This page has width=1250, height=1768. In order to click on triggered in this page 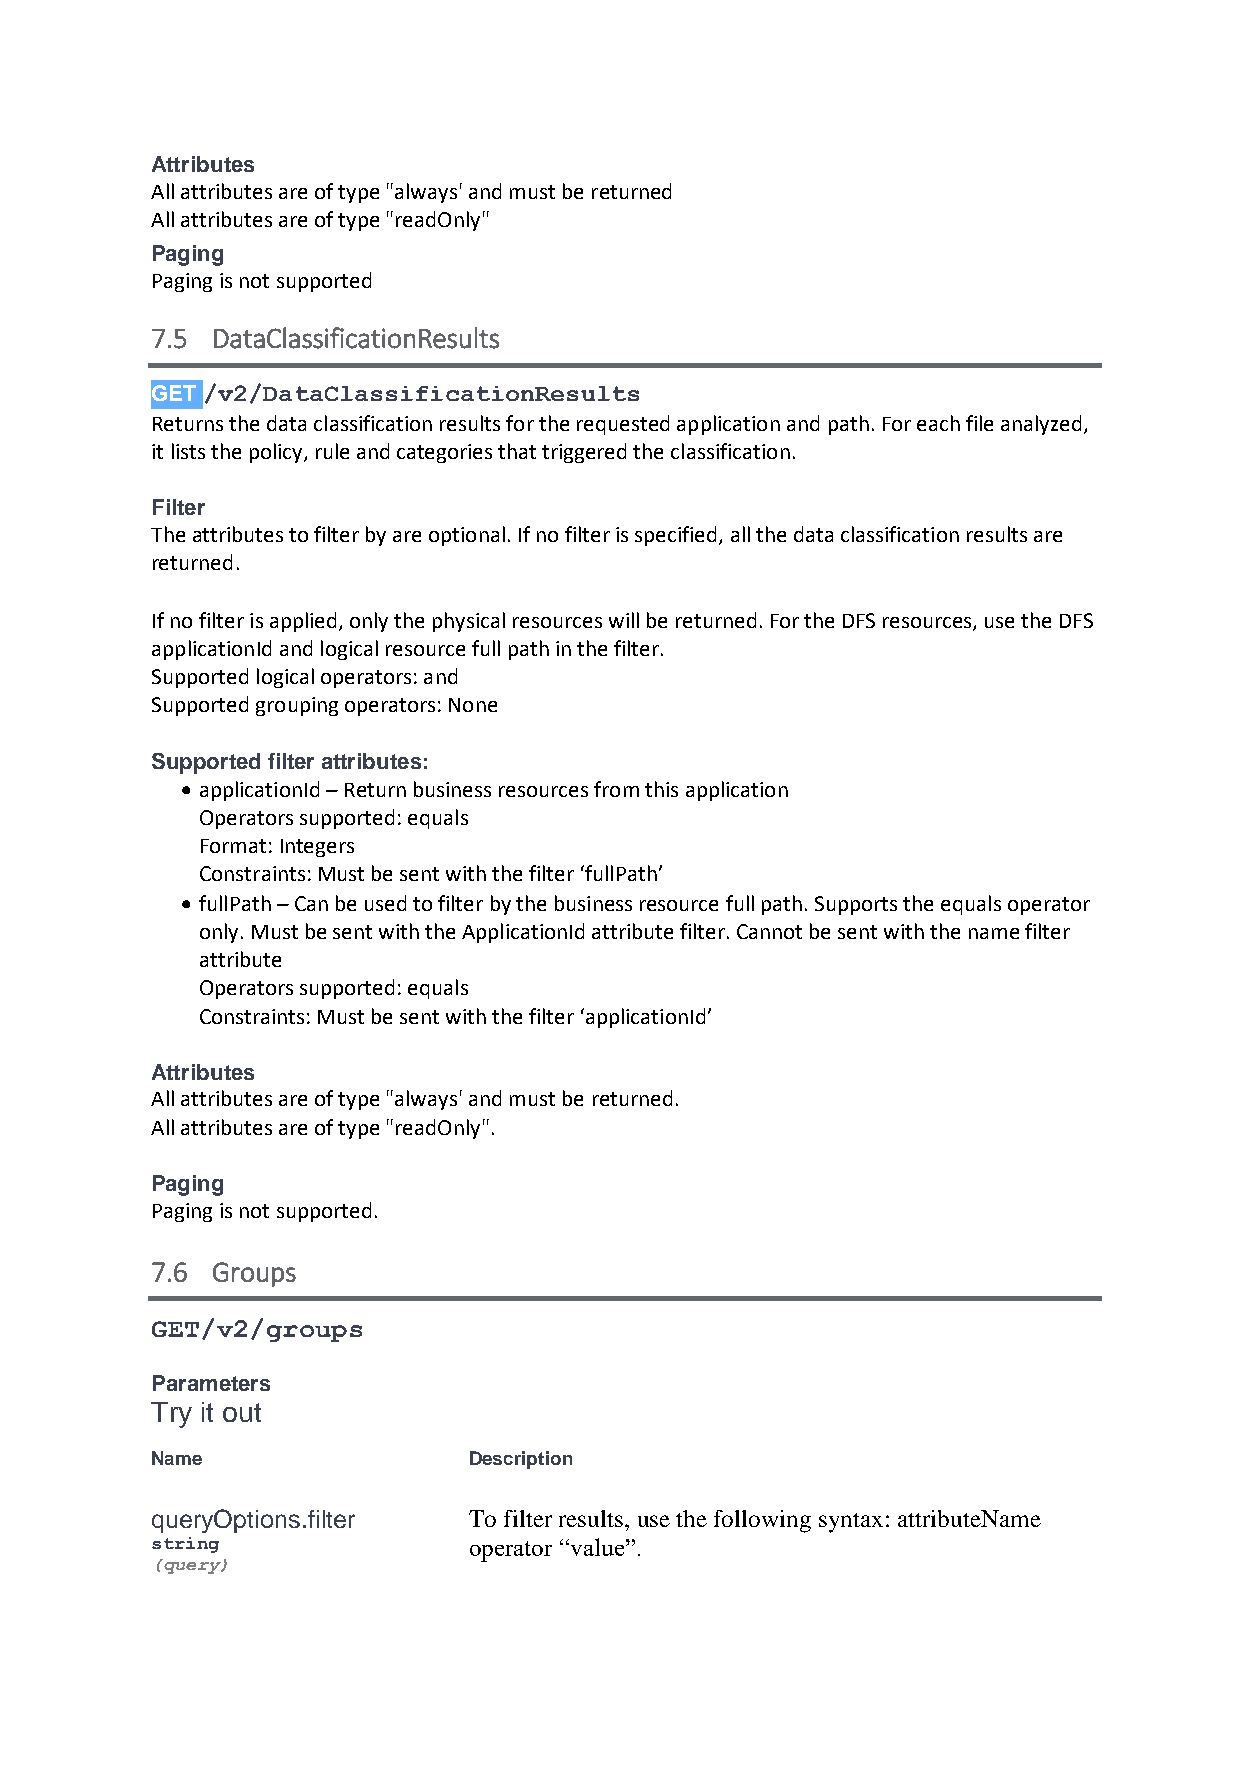, I will do `click(584, 453)`.
